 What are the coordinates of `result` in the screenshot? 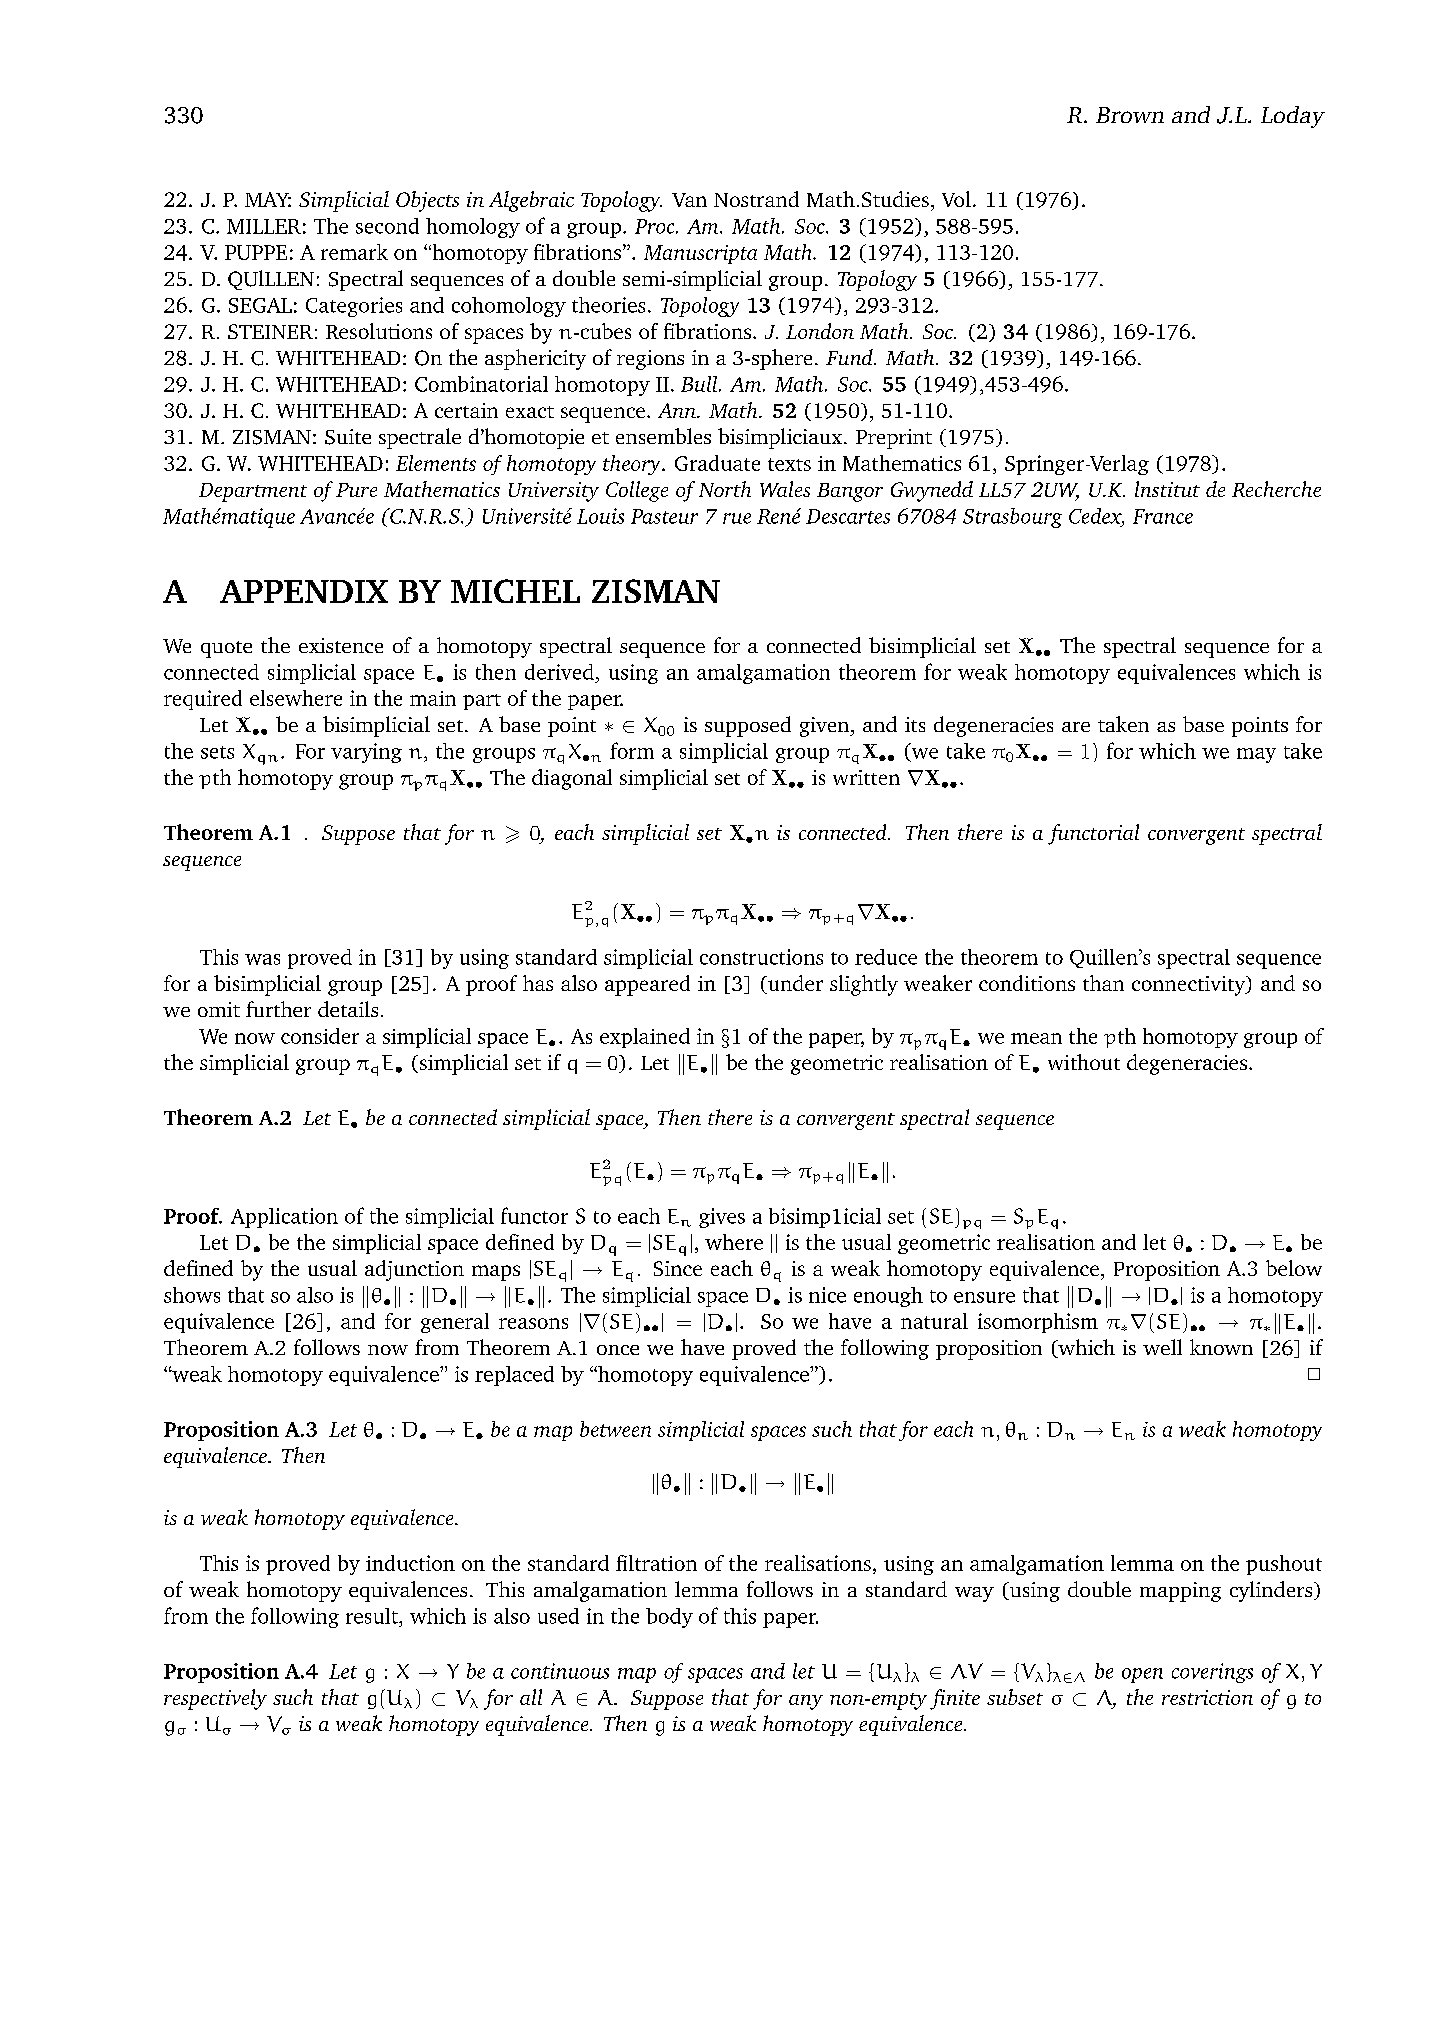 It's located at (373, 1616).
